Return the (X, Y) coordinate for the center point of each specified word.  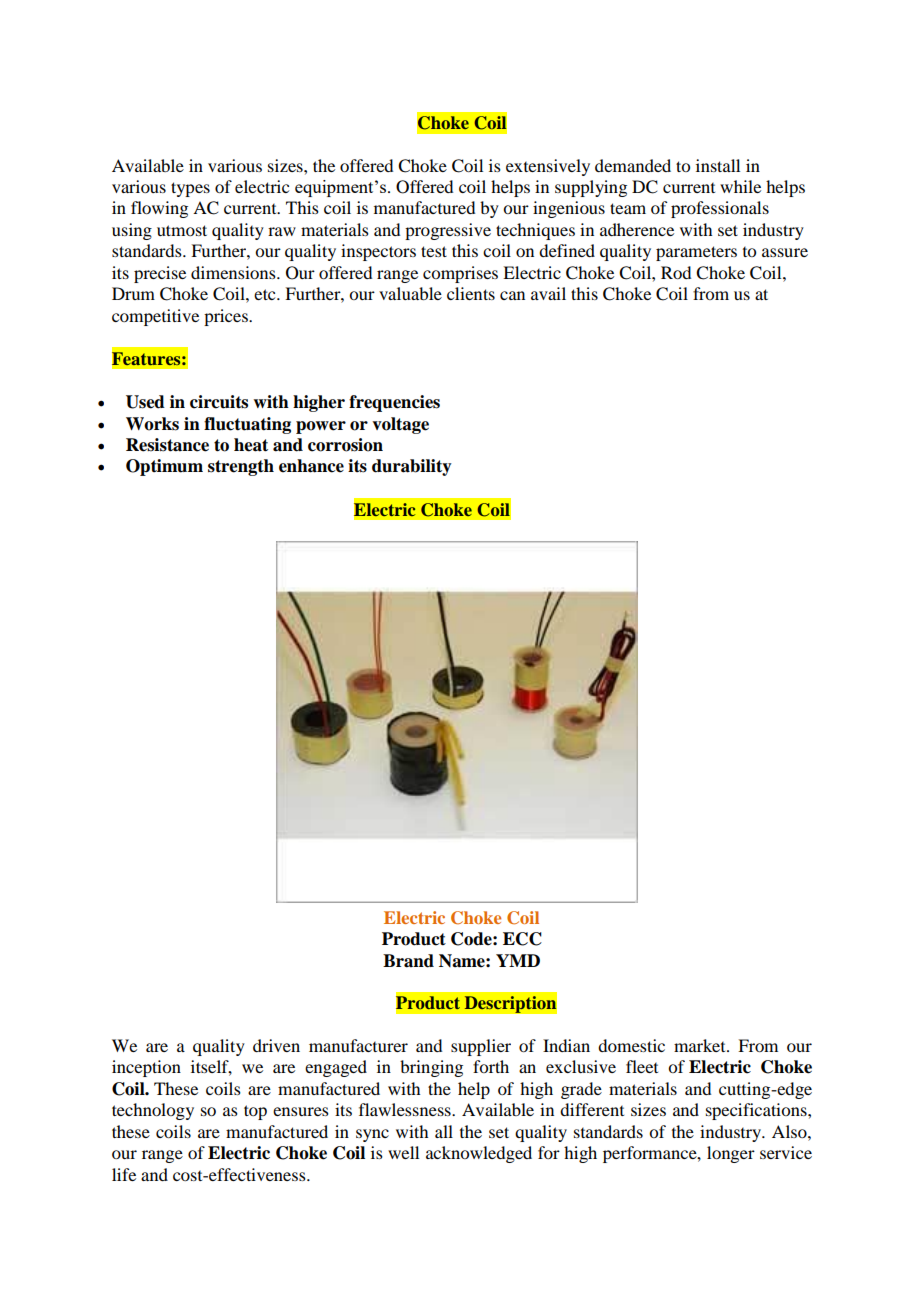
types (190, 189)
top (255, 1112)
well (403, 1152)
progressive (448, 231)
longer (731, 1154)
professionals (720, 209)
